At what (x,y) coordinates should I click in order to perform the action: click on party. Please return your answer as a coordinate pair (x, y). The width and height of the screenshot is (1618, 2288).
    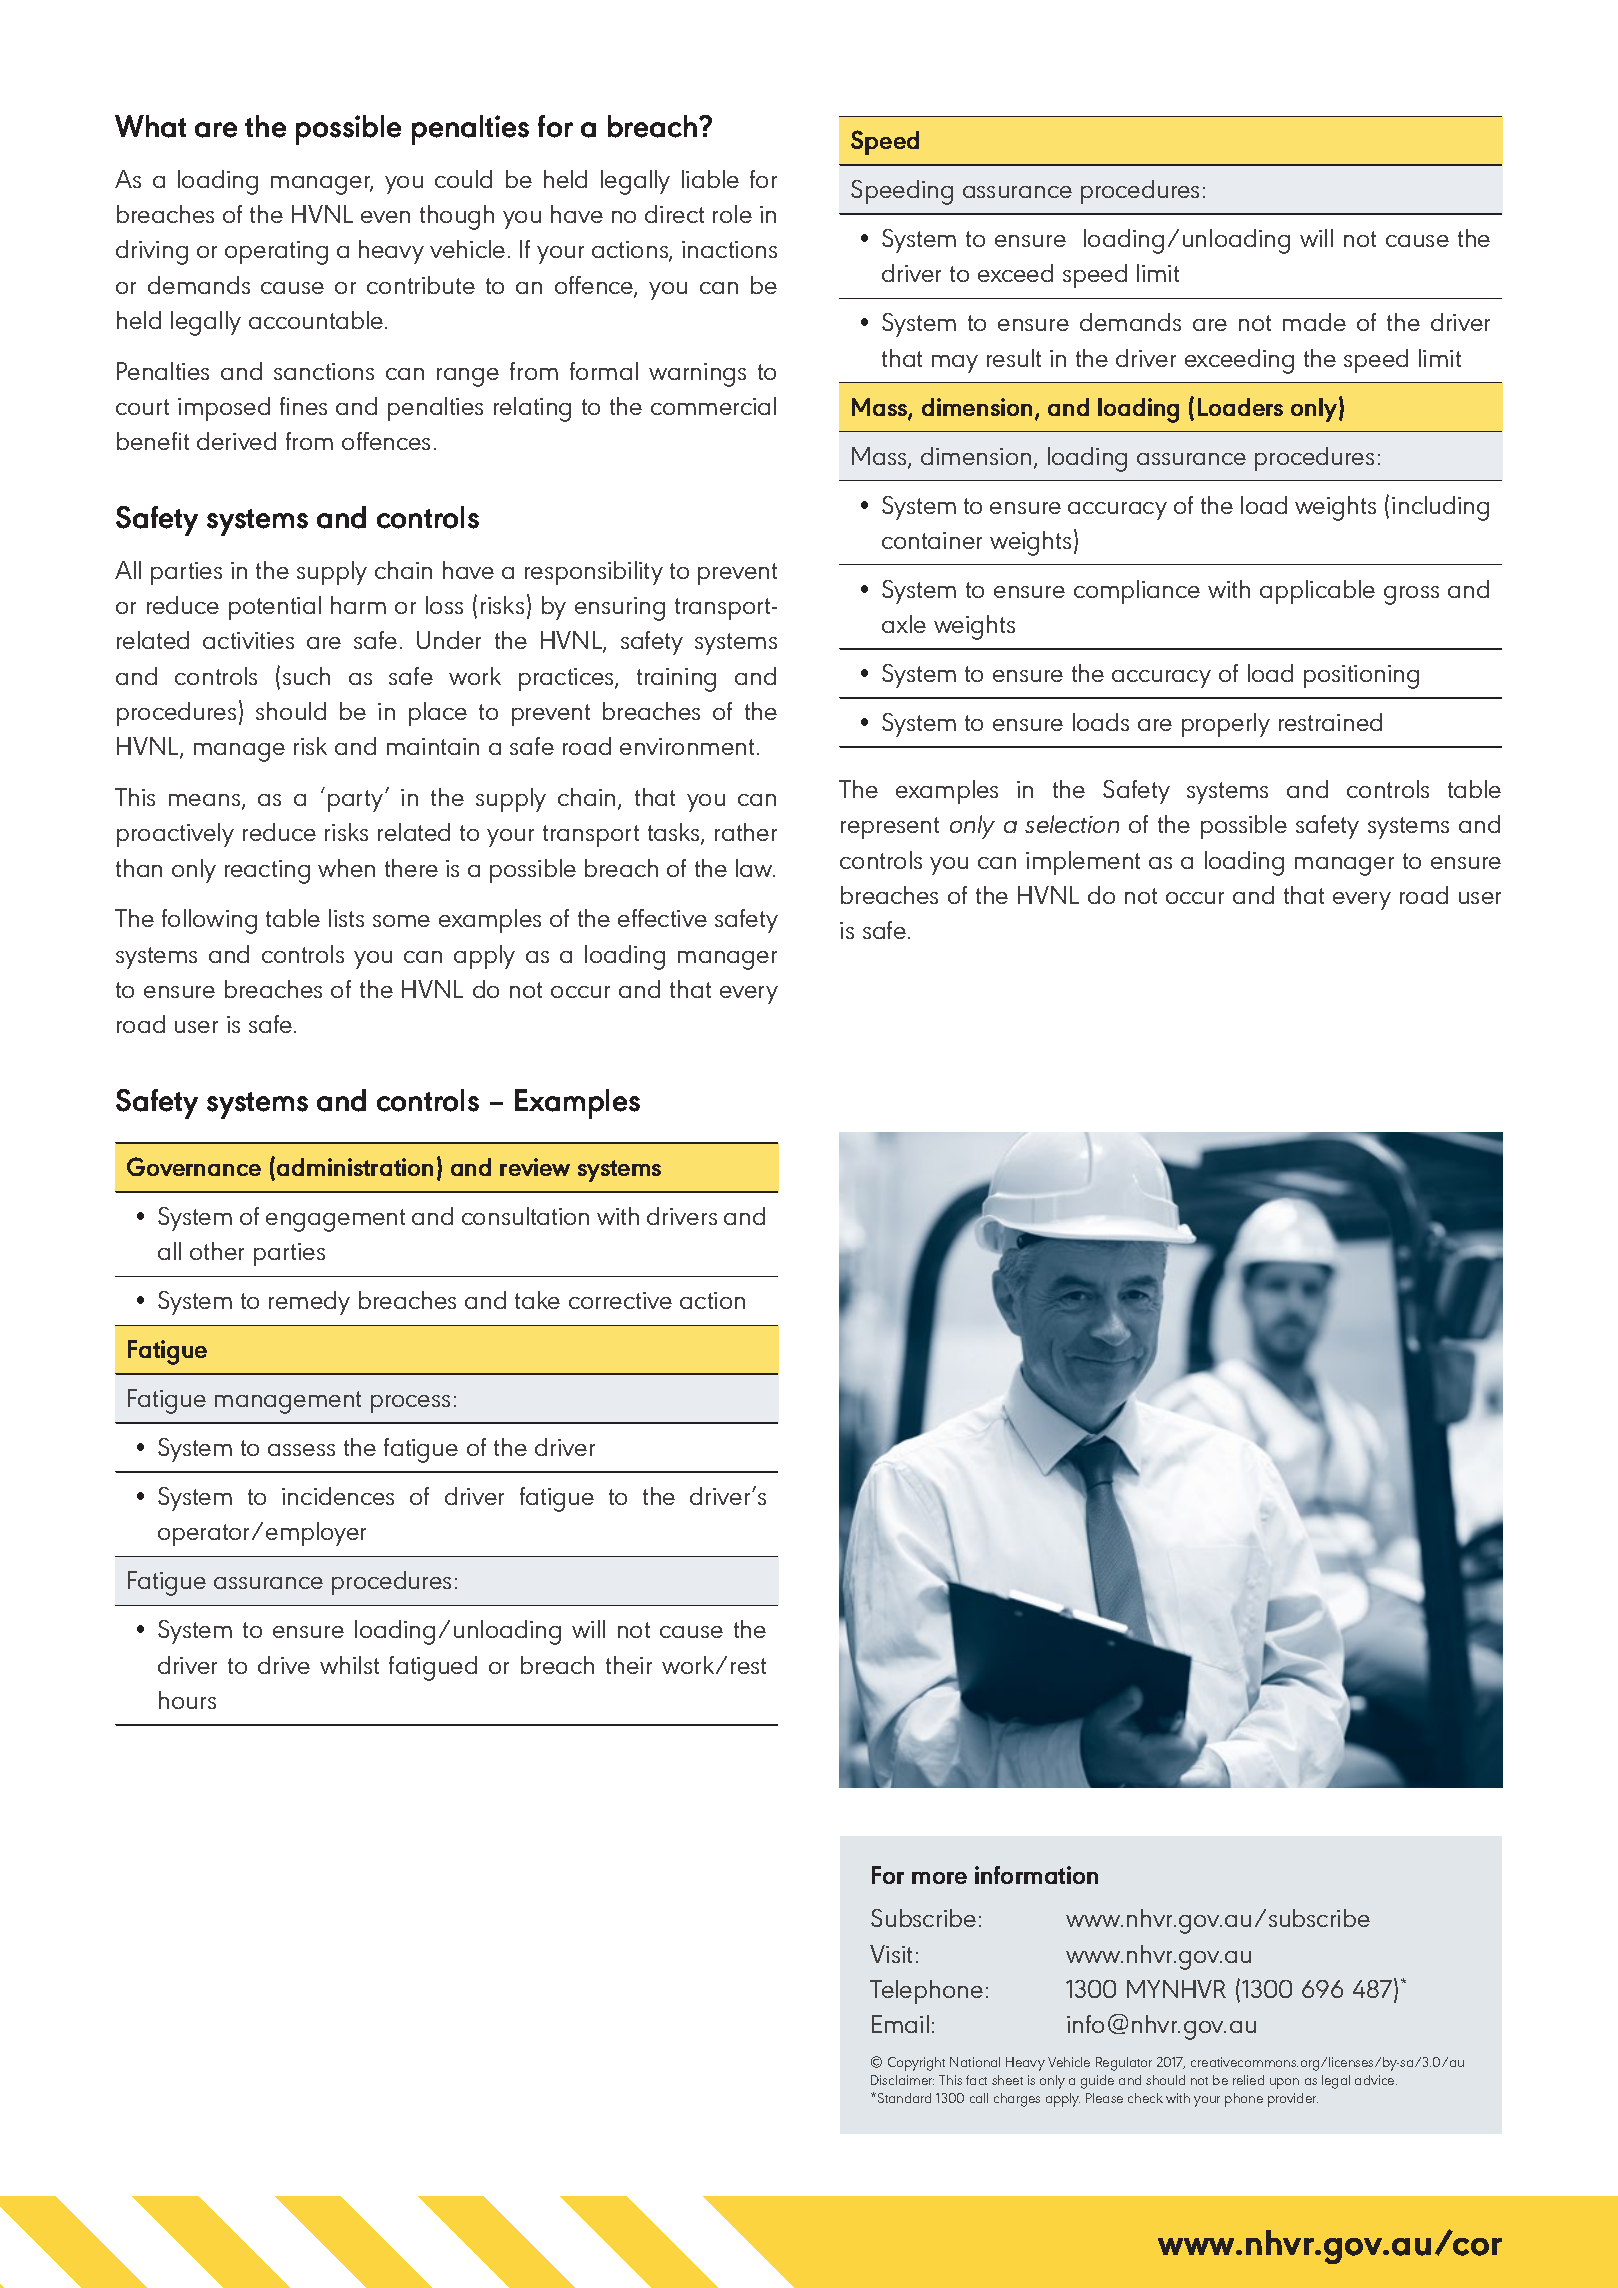
    Looking at the image, I should click on (357, 801).
